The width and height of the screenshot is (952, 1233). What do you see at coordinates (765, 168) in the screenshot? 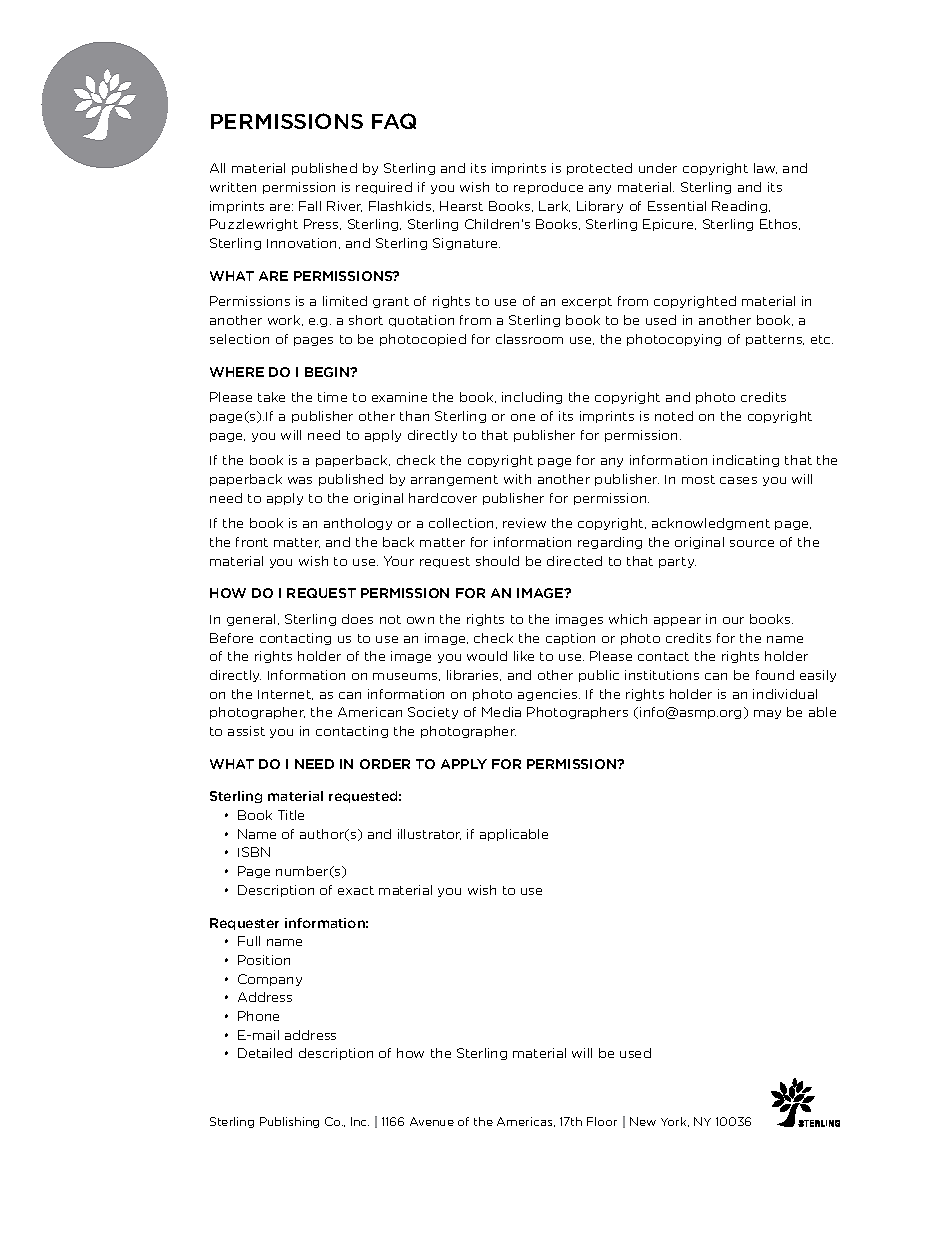
I see `law` at bounding box center [765, 168].
